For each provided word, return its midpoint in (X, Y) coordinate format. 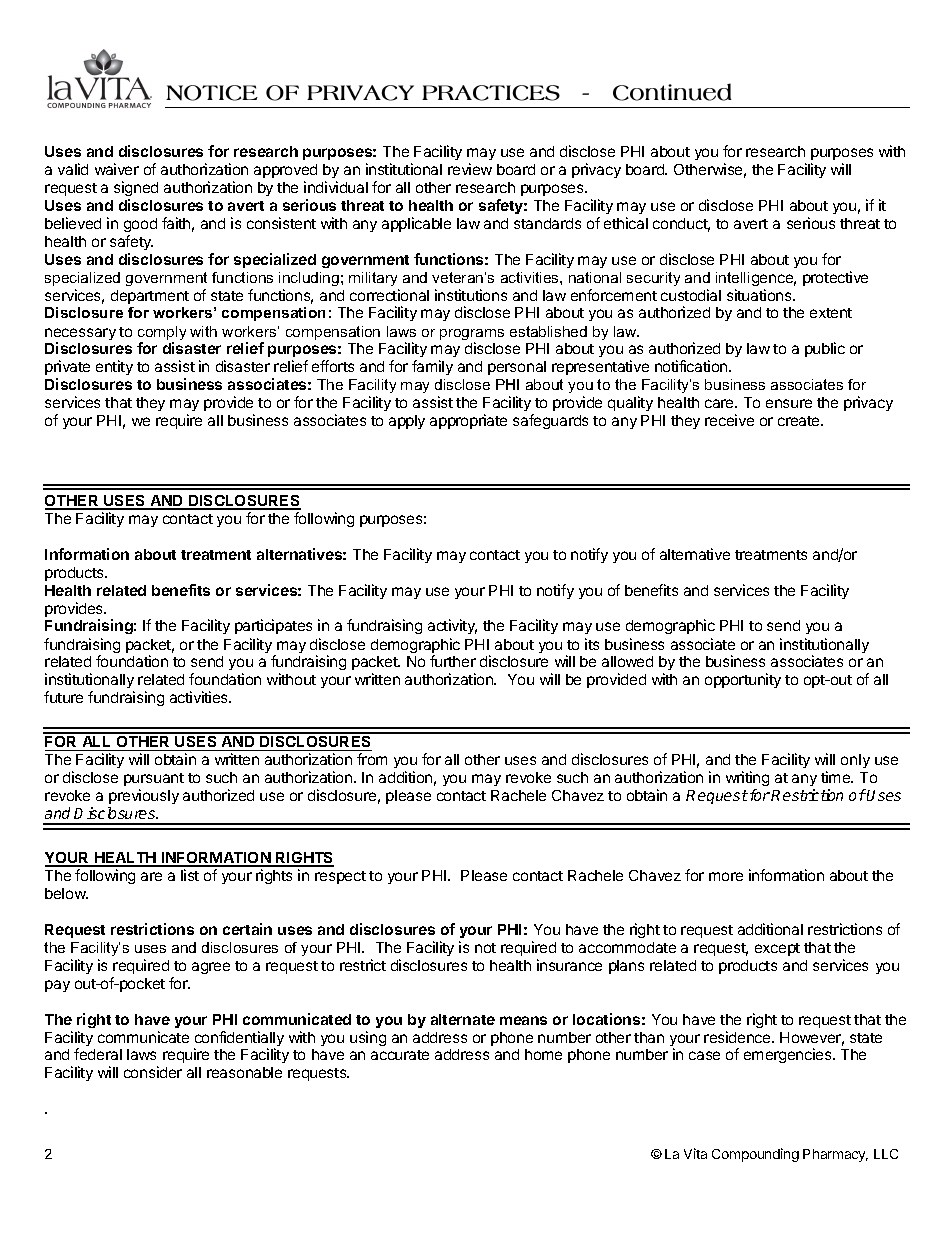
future (63, 697)
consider (153, 1072)
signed (136, 190)
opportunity (743, 680)
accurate (400, 1055)
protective (835, 278)
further (453, 661)
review (470, 169)
